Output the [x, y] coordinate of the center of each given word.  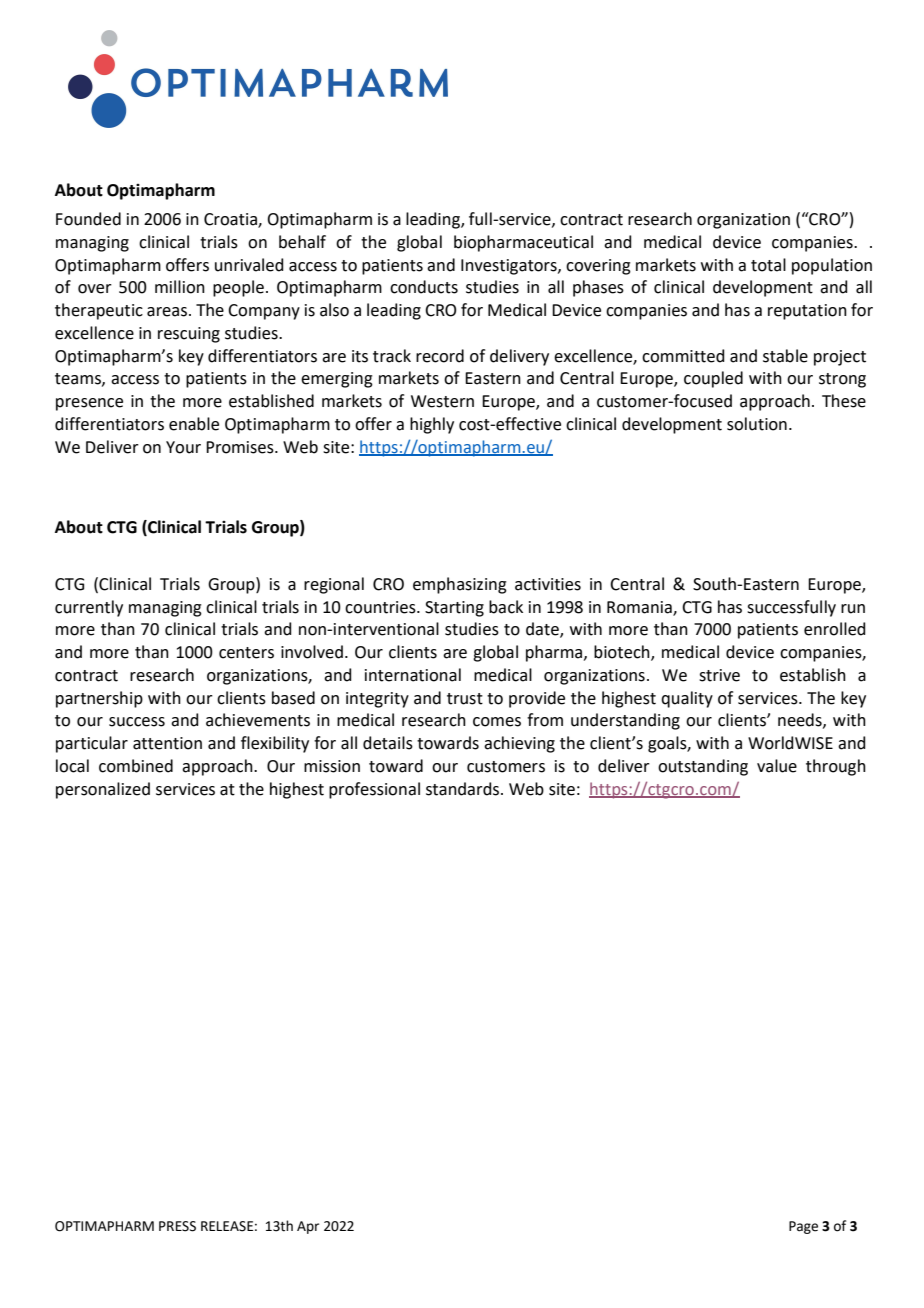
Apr [308, 1227]
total [768, 265]
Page [803, 1227]
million [180, 287]
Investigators [510, 267]
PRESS [177, 1226]
